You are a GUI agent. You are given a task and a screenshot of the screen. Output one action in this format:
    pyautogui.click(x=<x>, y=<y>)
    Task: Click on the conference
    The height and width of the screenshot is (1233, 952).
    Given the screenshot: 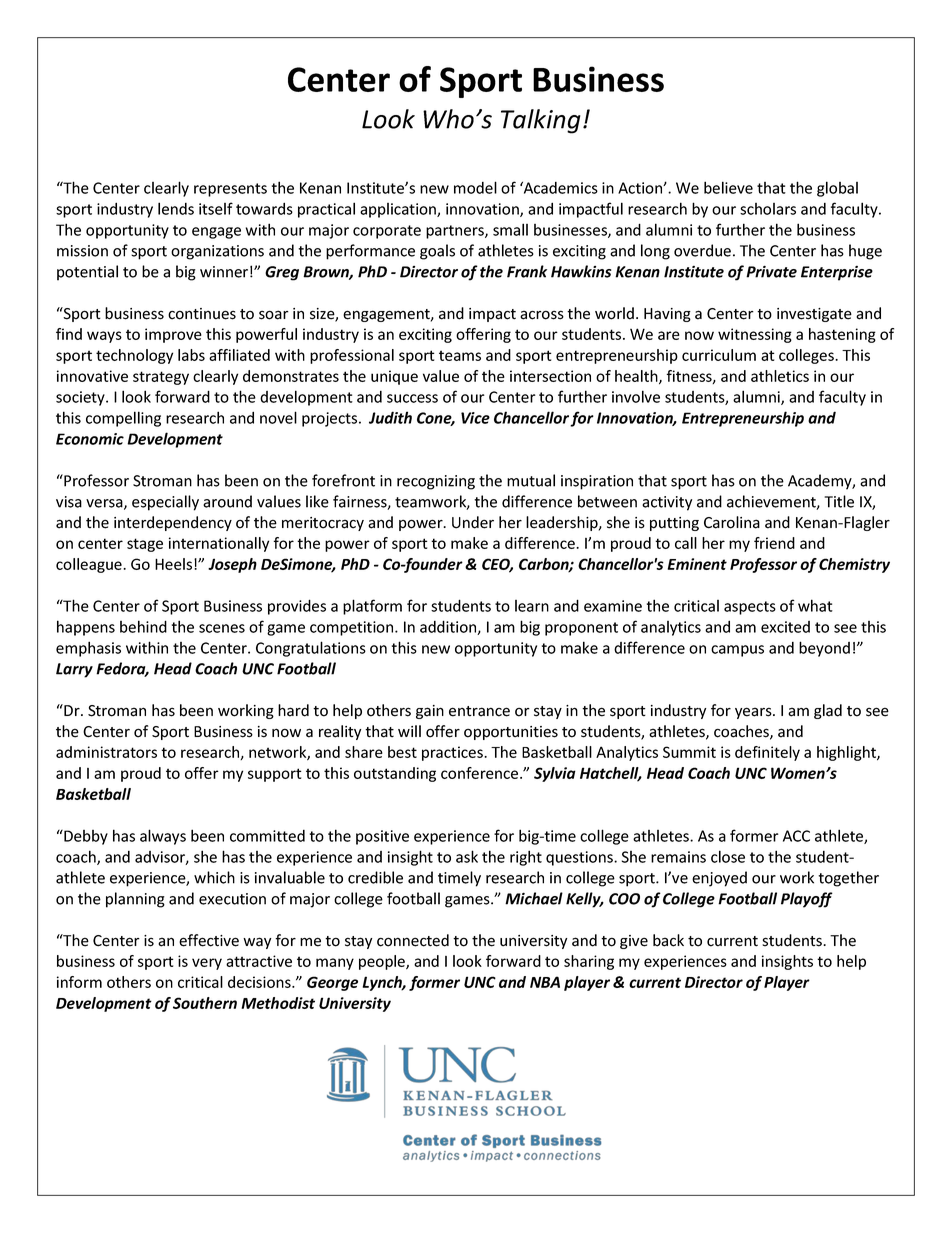 What is the action you would take?
    pyautogui.click(x=481, y=773)
